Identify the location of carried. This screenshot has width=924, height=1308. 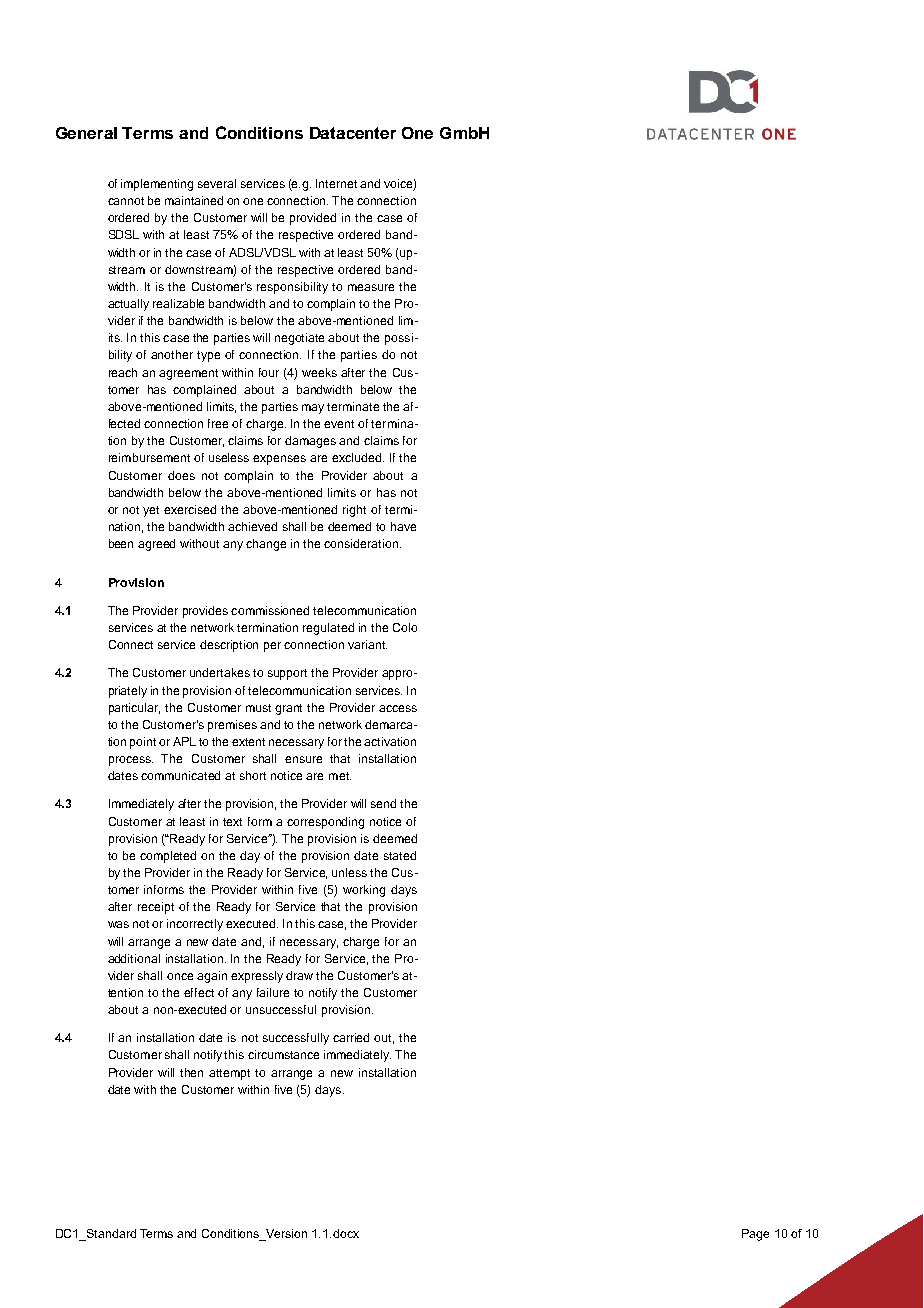
(351, 1037).
